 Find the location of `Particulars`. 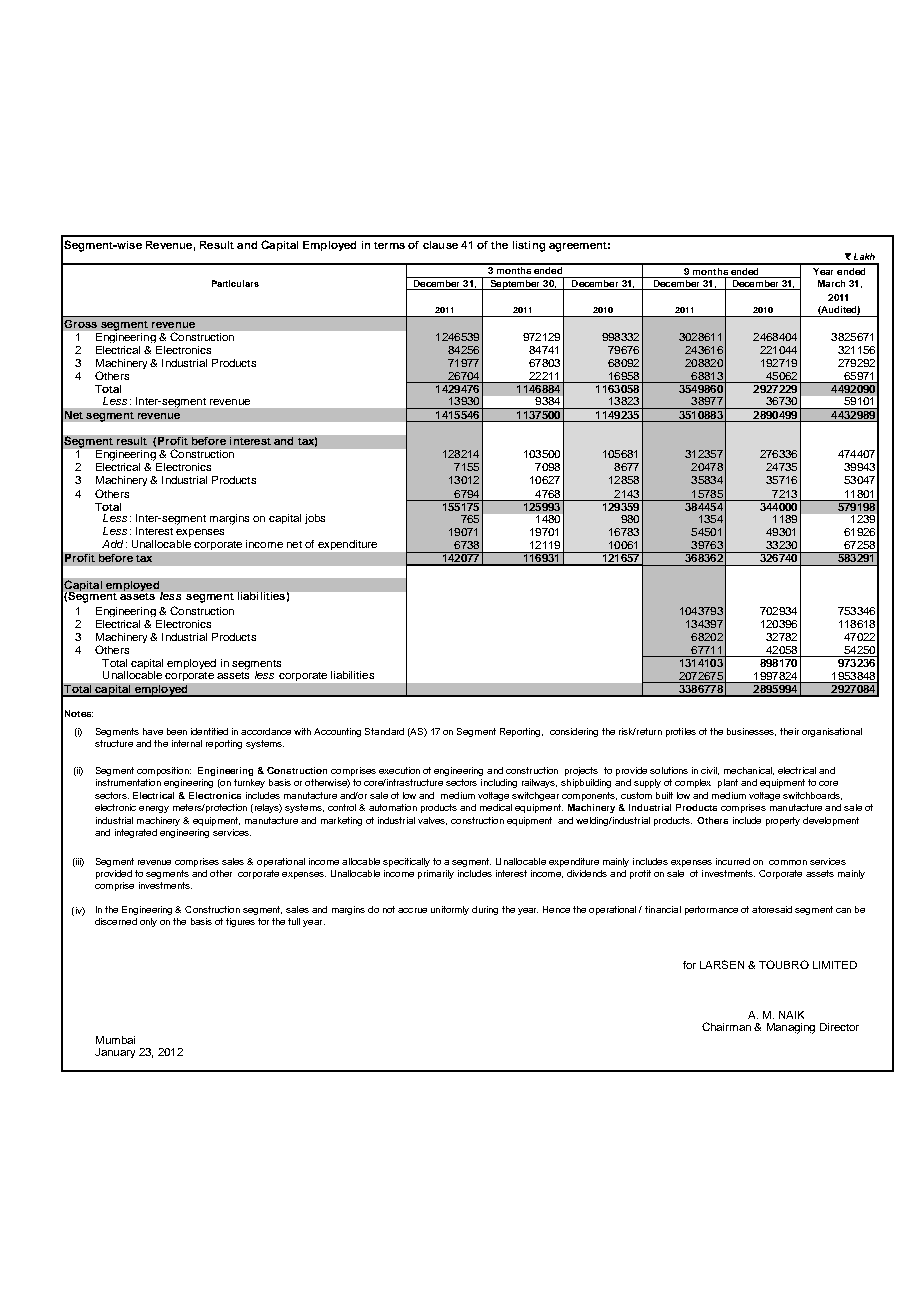

Particulars is located at coordinates (235, 283).
